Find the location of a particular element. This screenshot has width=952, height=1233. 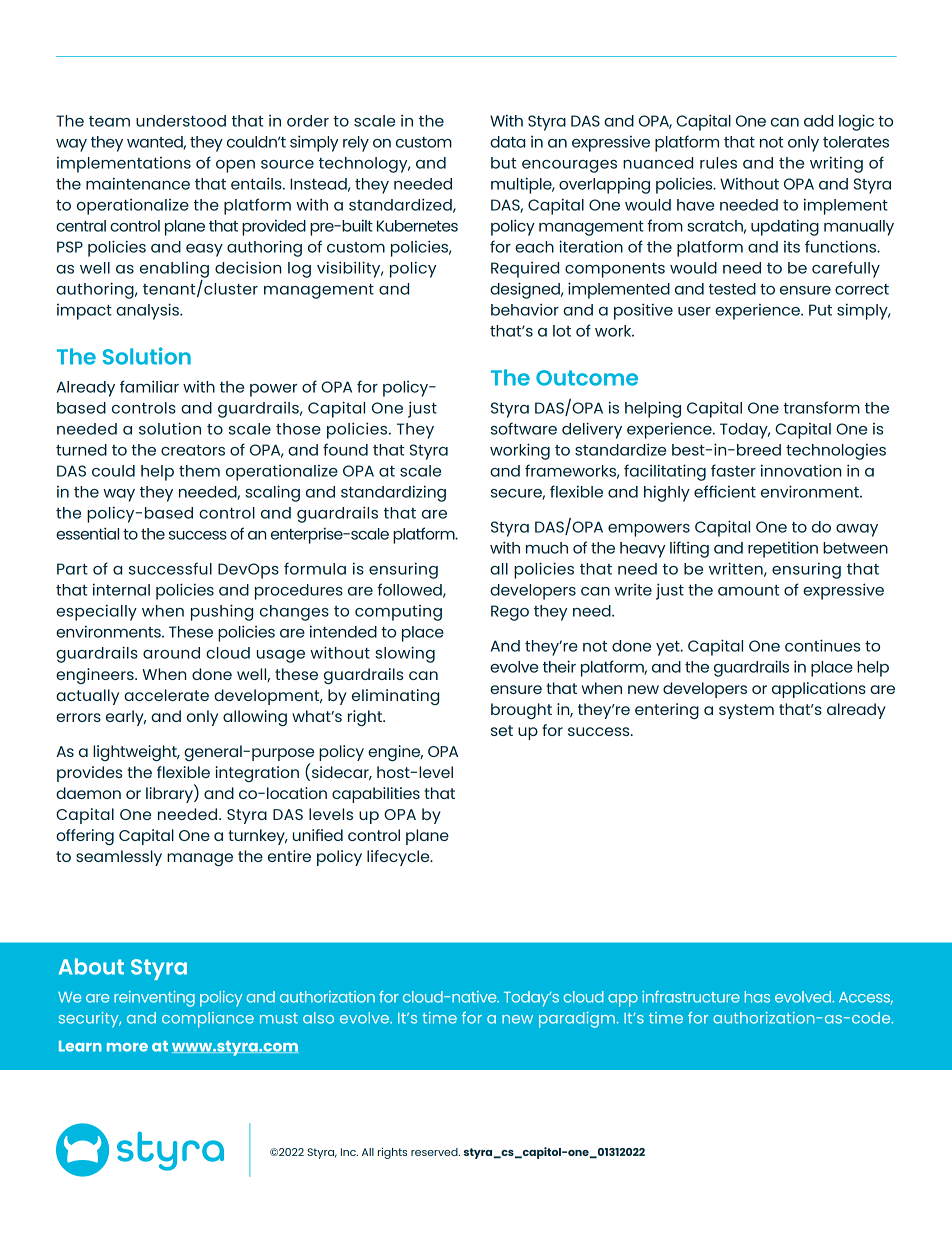

system is located at coordinates (746, 711).
